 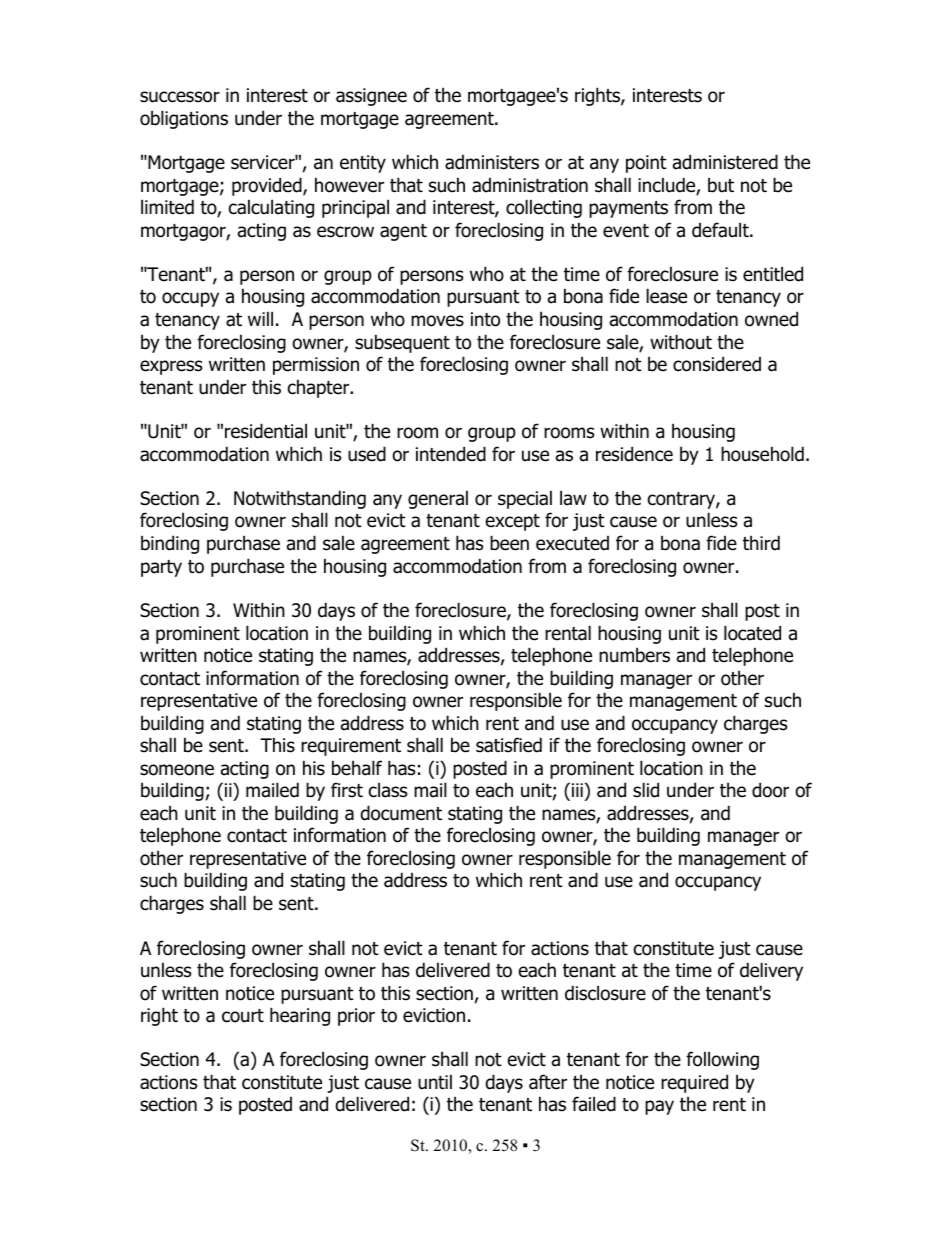 I want to click on administered, so click(x=725, y=162).
